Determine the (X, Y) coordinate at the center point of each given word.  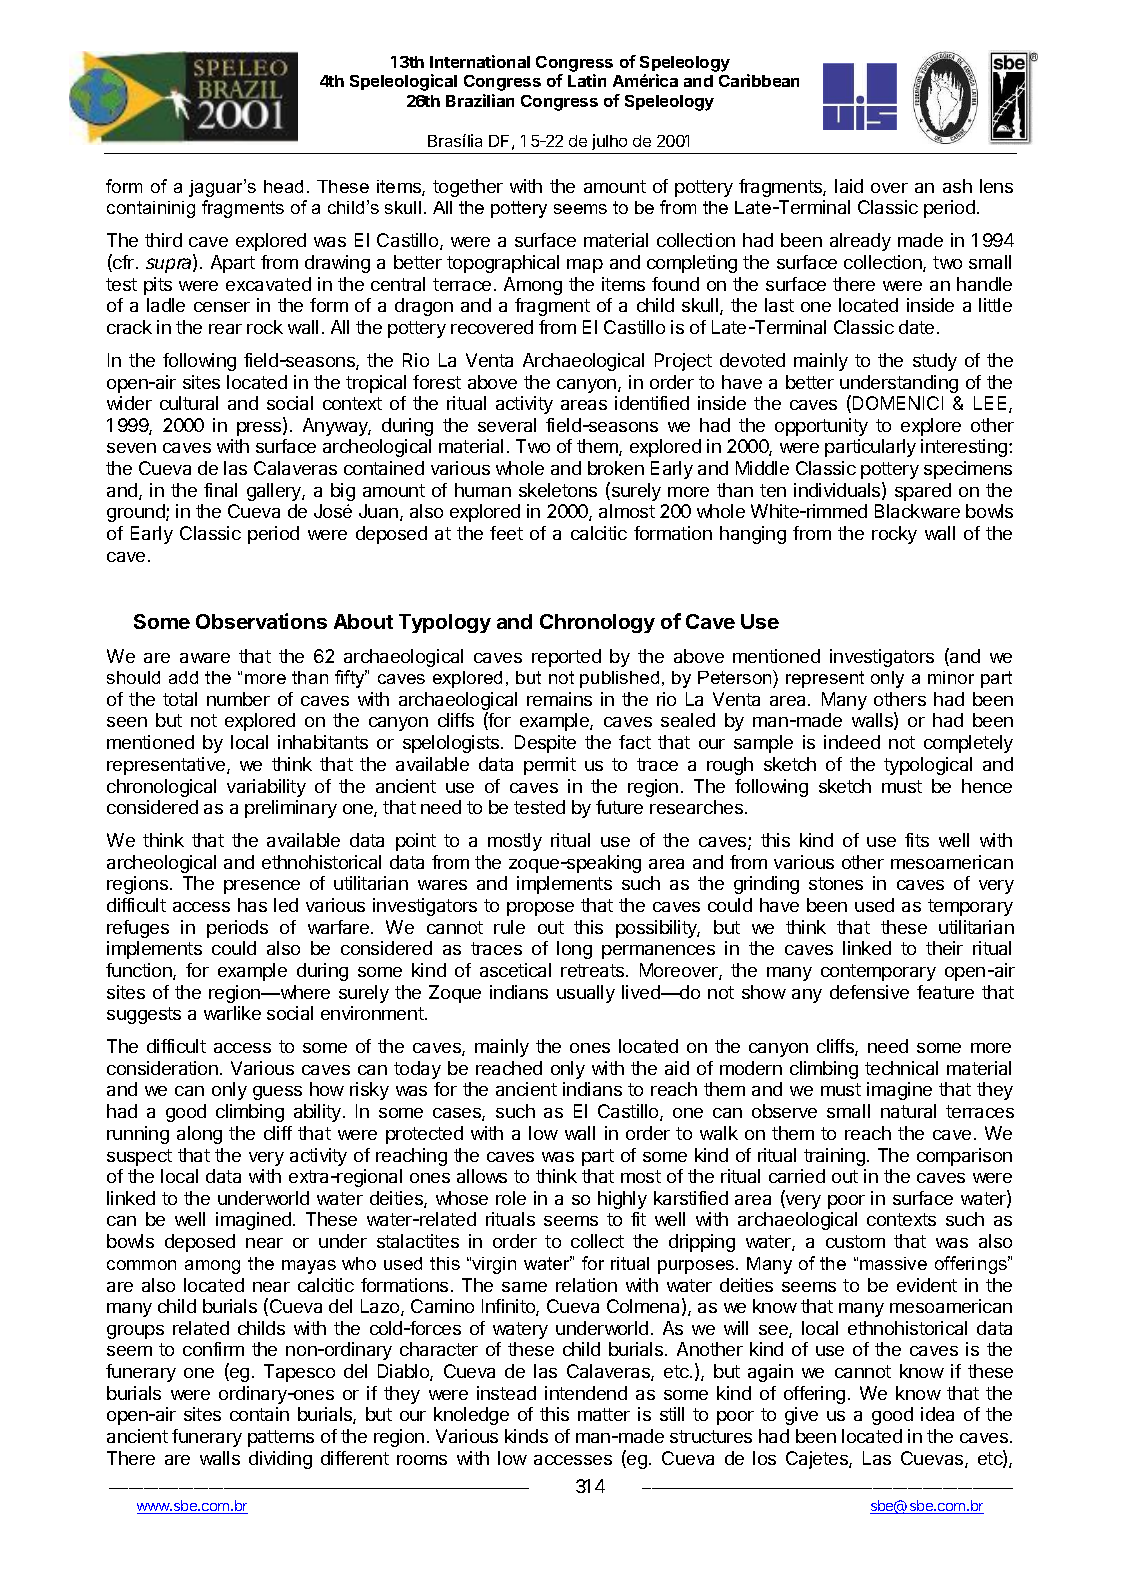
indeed (852, 742)
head (283, 186)
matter (604, 1414)
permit (550, 766)
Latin (587, 80)
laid (849, 186)
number (238, 699)
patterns (281, 1438)
